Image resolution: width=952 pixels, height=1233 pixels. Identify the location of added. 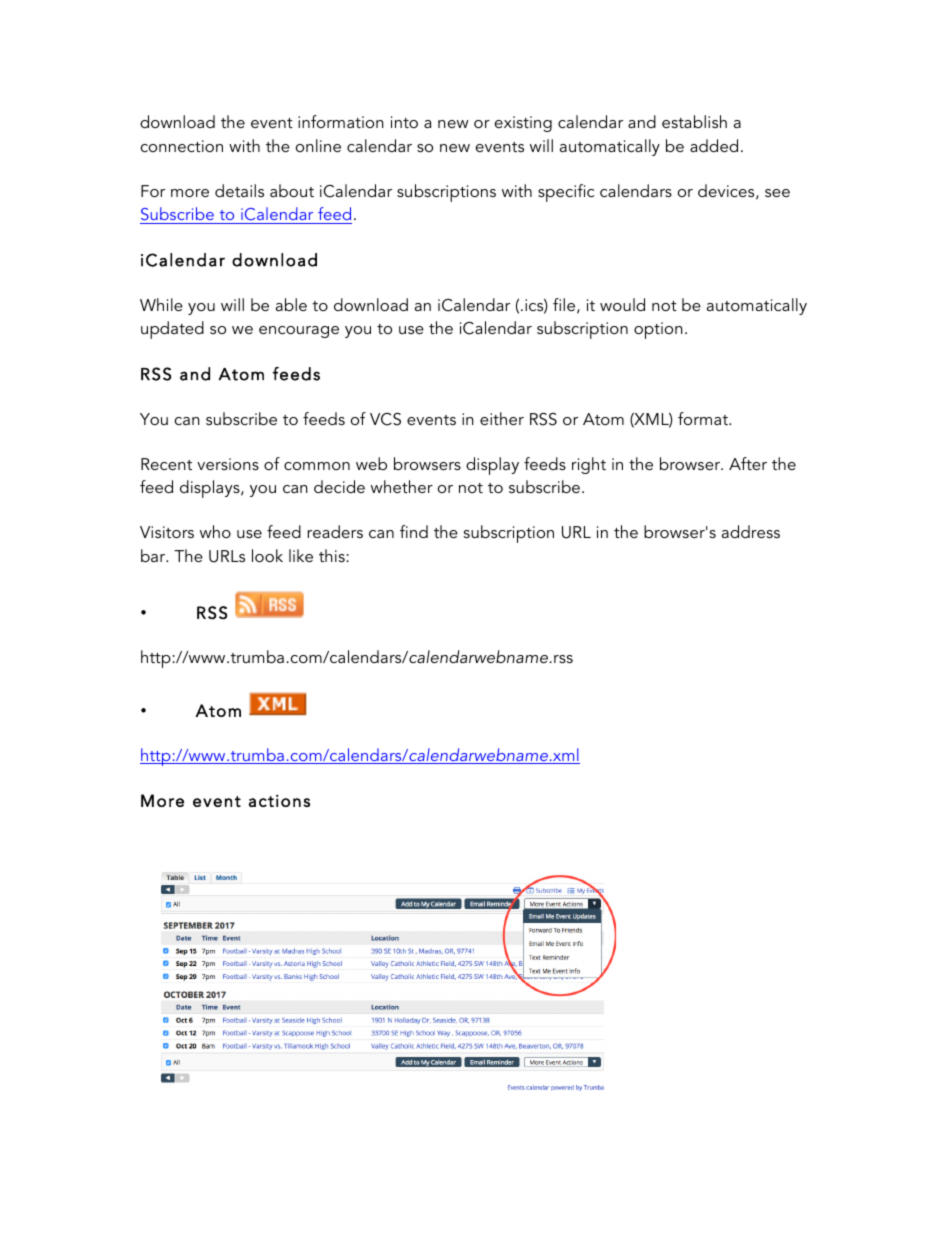
(714, 145).
